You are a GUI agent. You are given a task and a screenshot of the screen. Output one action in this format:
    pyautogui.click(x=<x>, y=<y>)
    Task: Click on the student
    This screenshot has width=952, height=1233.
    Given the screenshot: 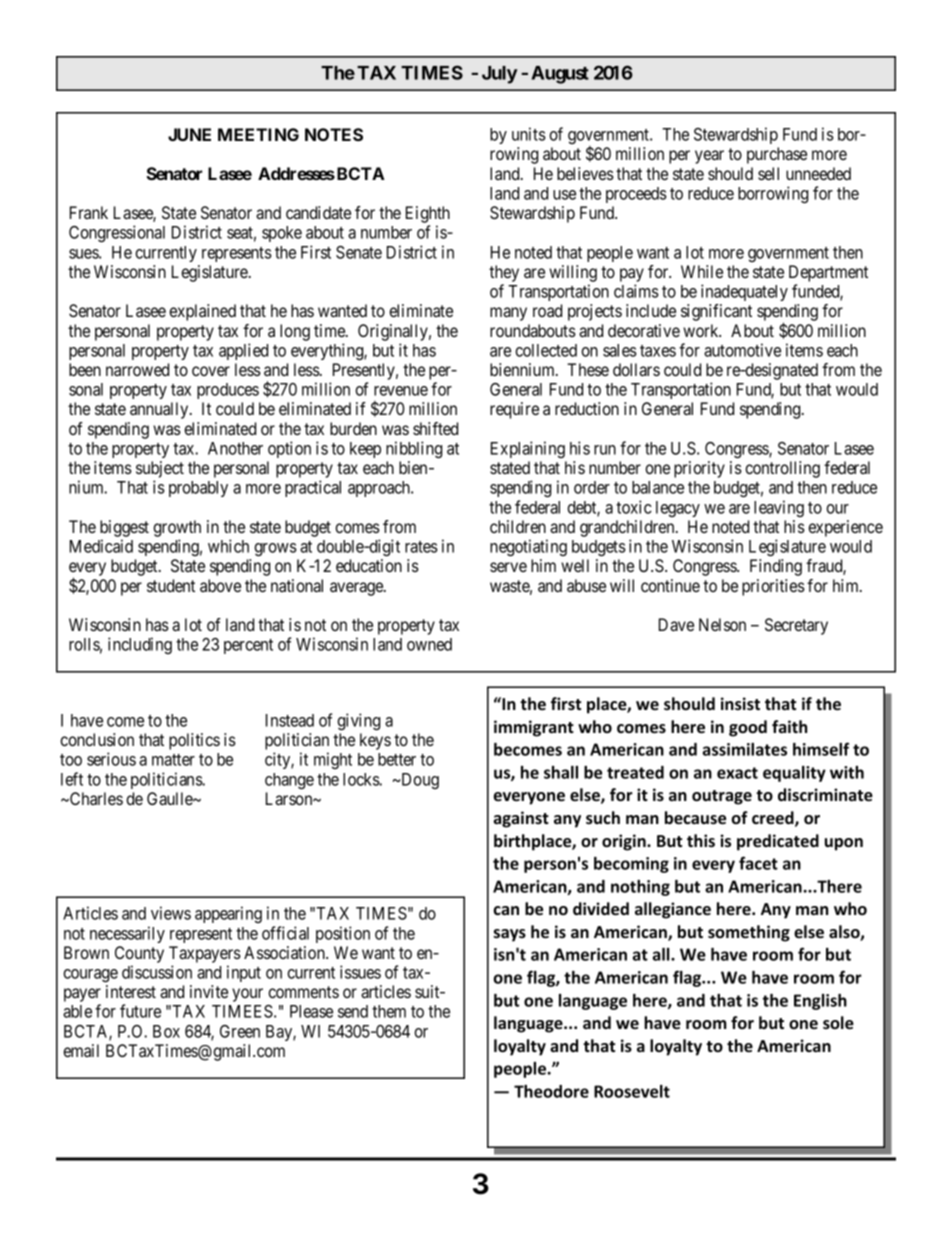 What is the action you would take?
    pyautogui.click(x=171, y=585)
